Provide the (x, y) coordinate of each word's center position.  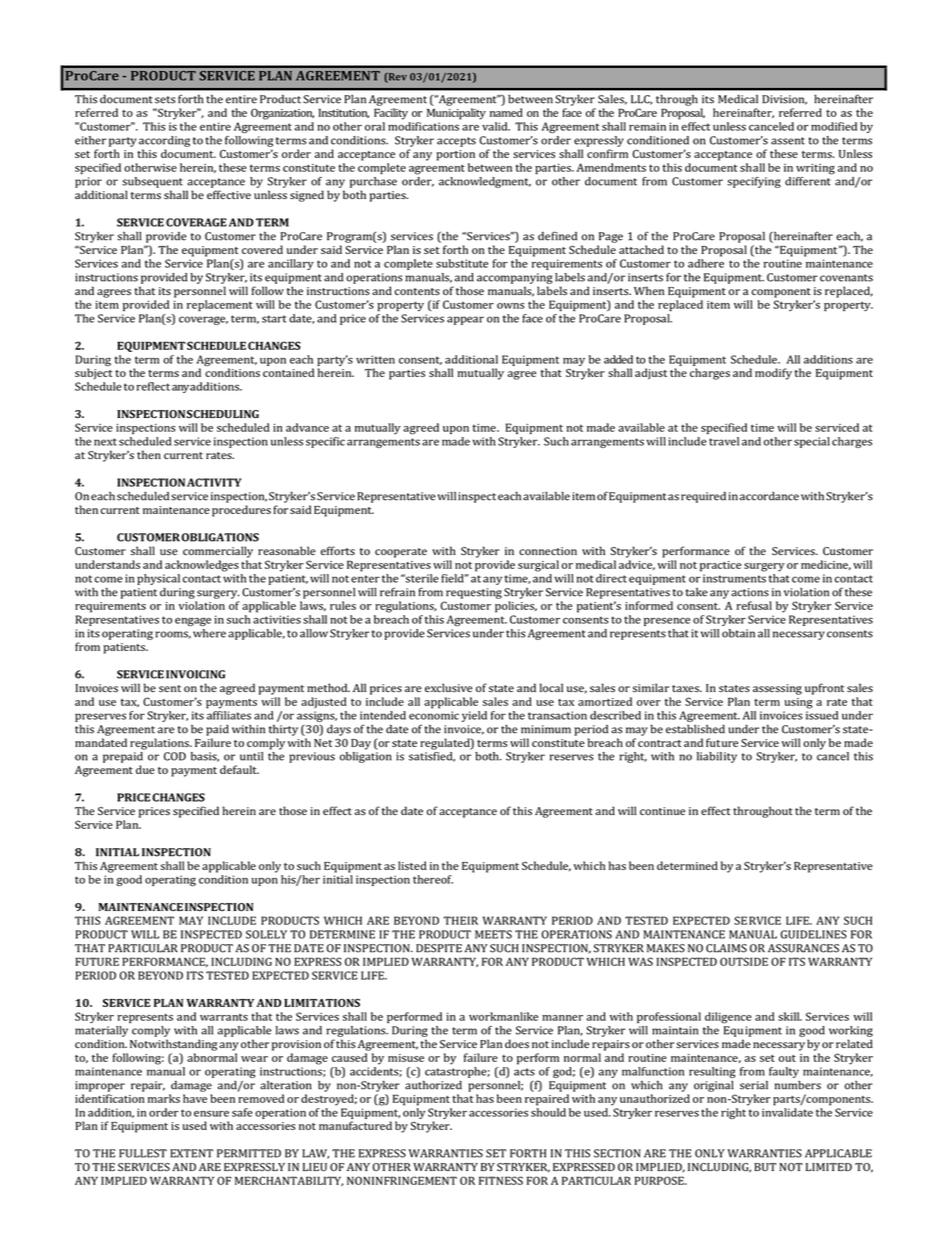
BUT (765, 1167)
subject (94, 374)
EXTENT (191, 1153)
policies (516, 607)
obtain (738, 633)
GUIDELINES (813, 934)
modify (773, 374)
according (164, 141)
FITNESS (501, 1180)
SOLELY (266, 934)
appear (465, 320)
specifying (754, 182)
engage (193, 621)
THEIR (461, 920)
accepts (456, 142)
